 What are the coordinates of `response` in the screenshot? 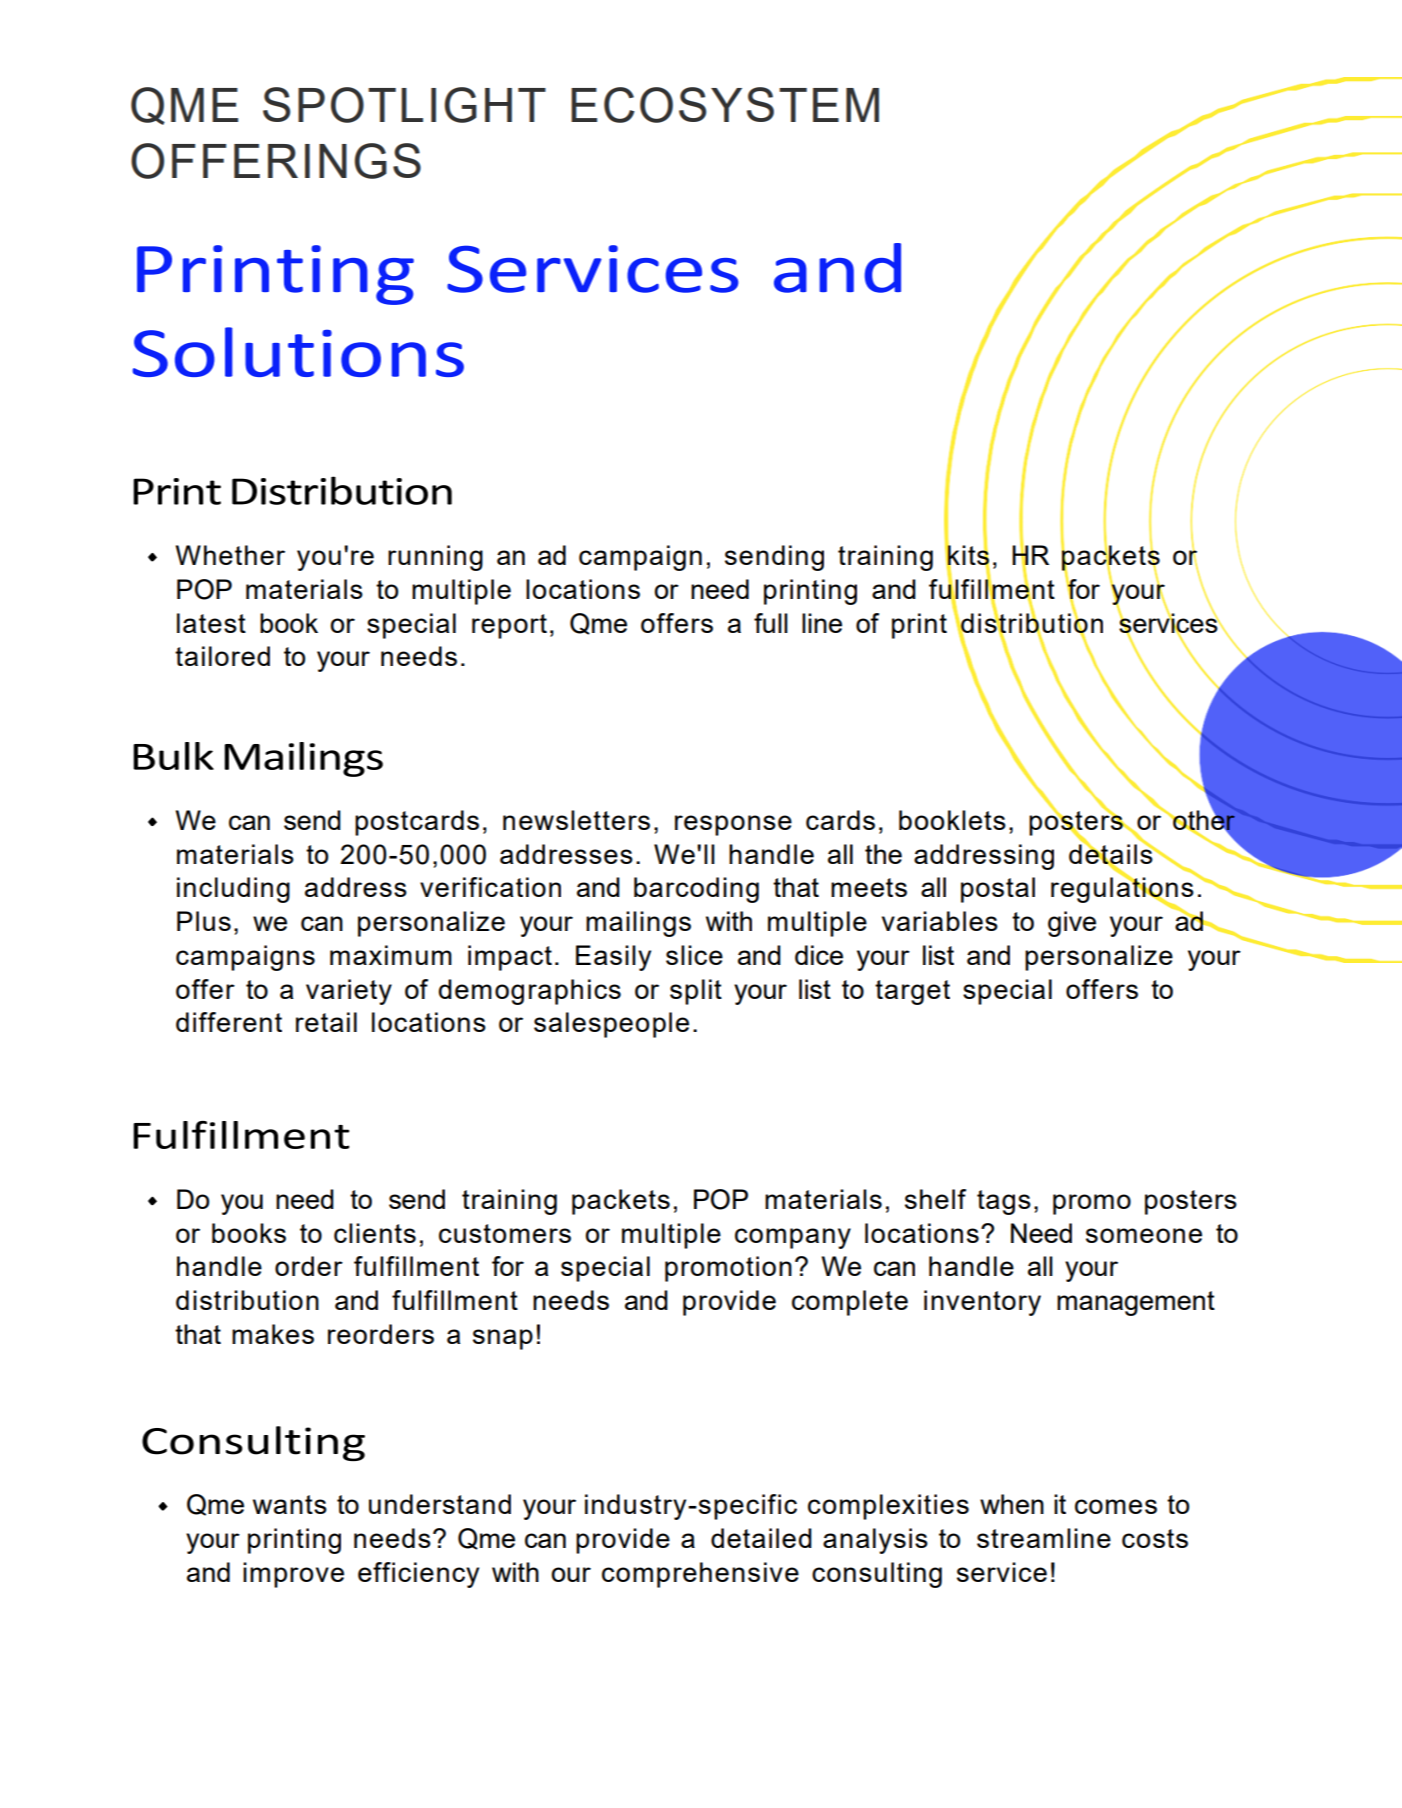 It's located at (733, 825).
